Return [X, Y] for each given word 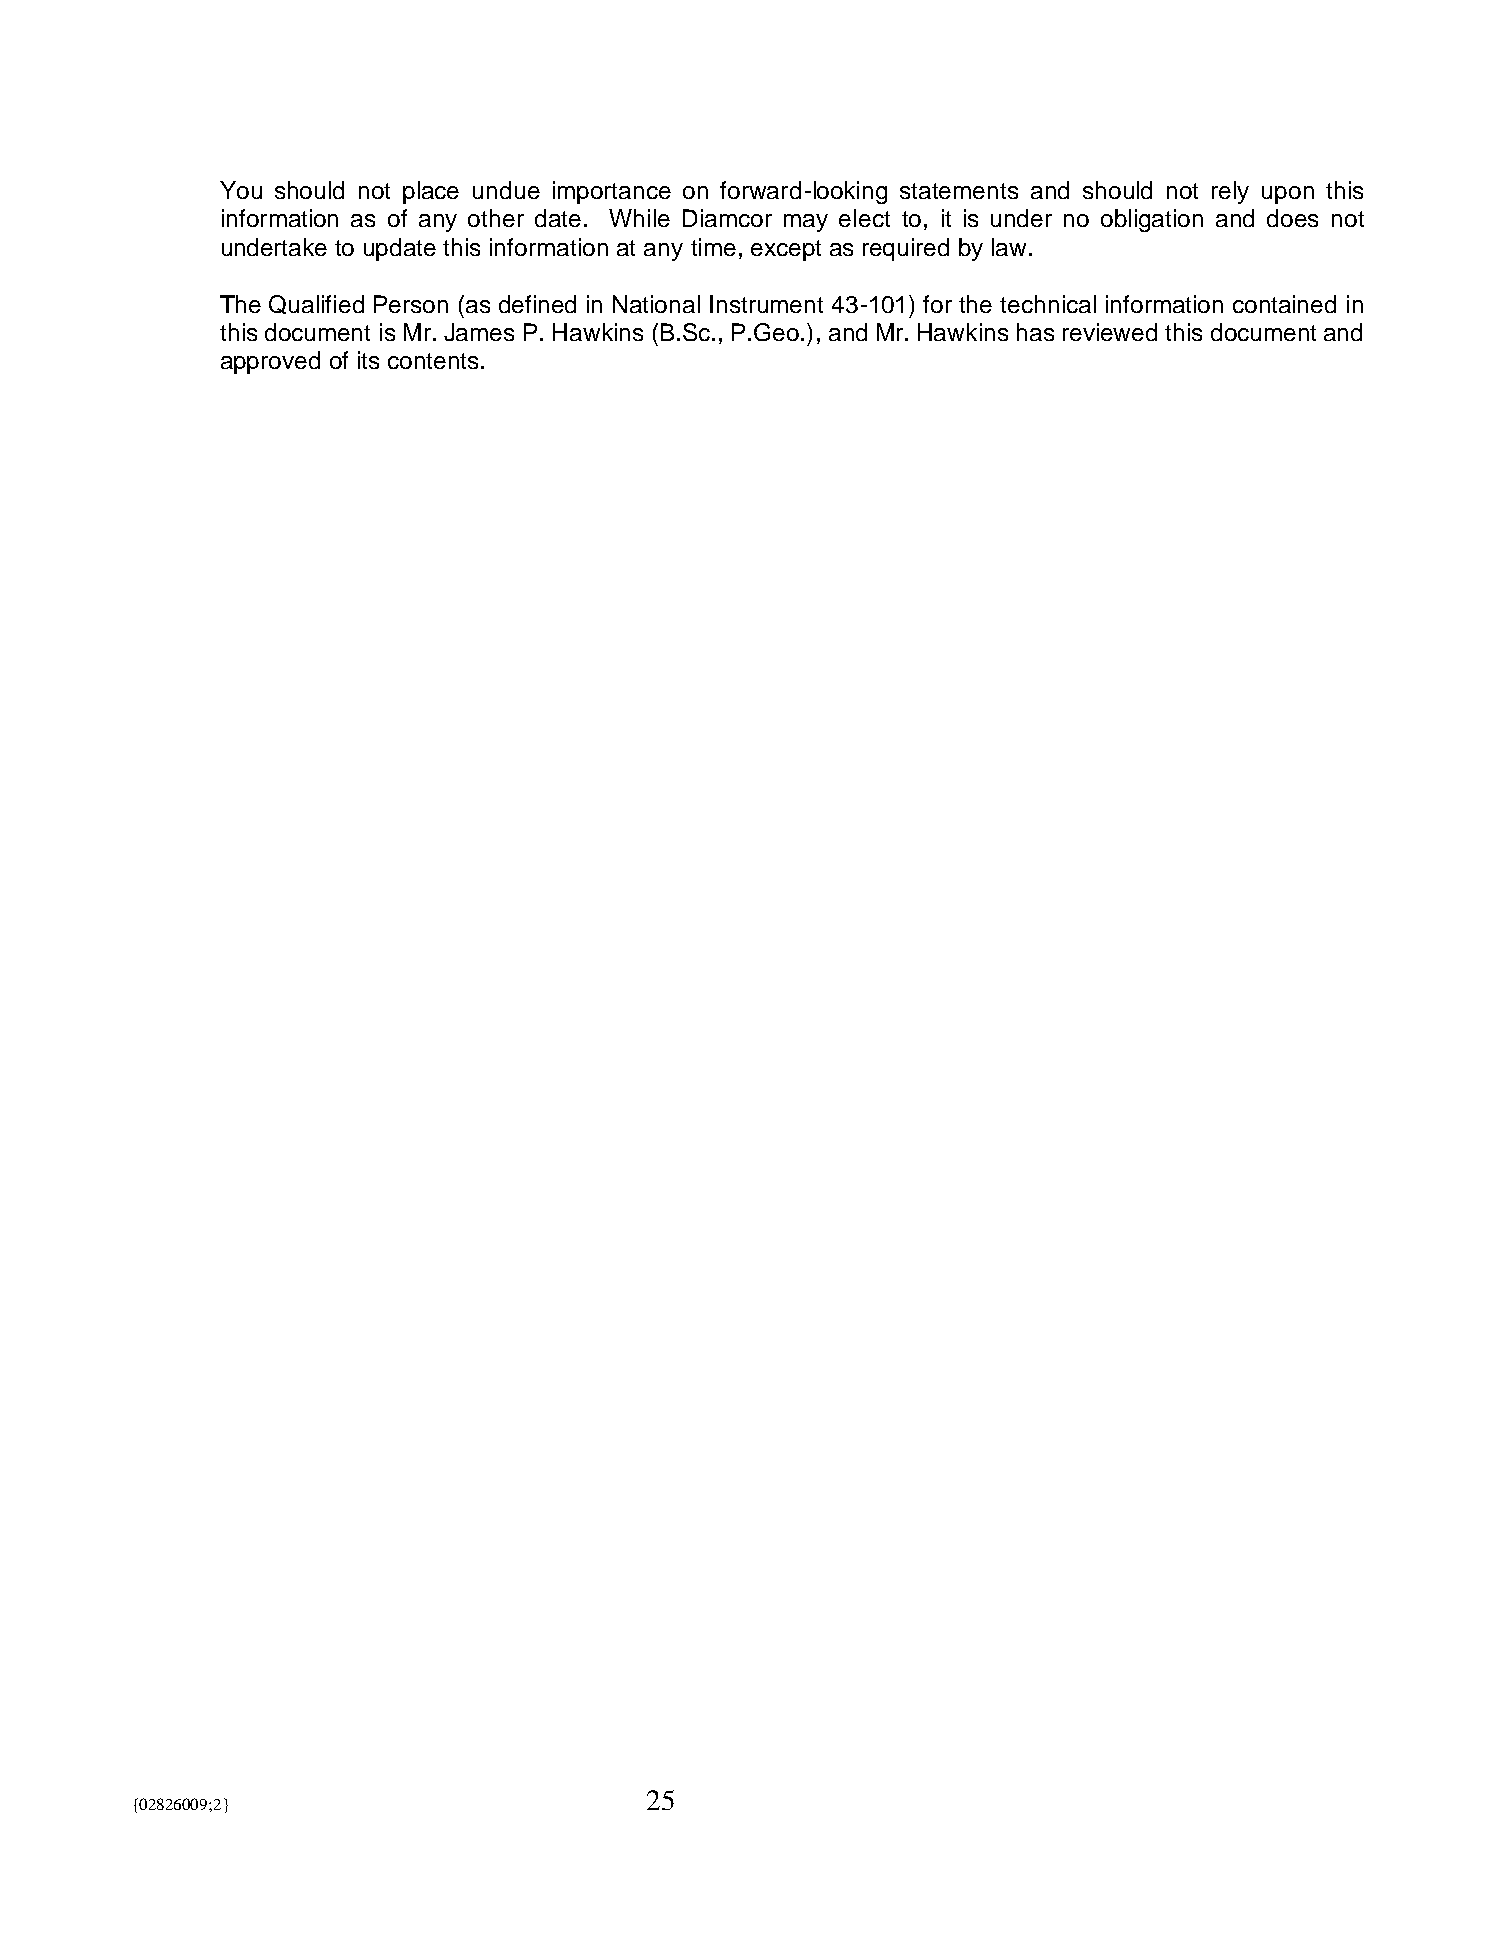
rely [1230, 192]
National [656, 304]
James [479, 332]
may [806, 223]
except [786, 250]
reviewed [1110, 332]
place [431, 192]
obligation [1152, 220]
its [368, 360]
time [713, 247]
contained [1284, 304]
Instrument [766, 304]
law [1009, 247]
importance [612, 192]
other [496, 218]
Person [411, 304]
